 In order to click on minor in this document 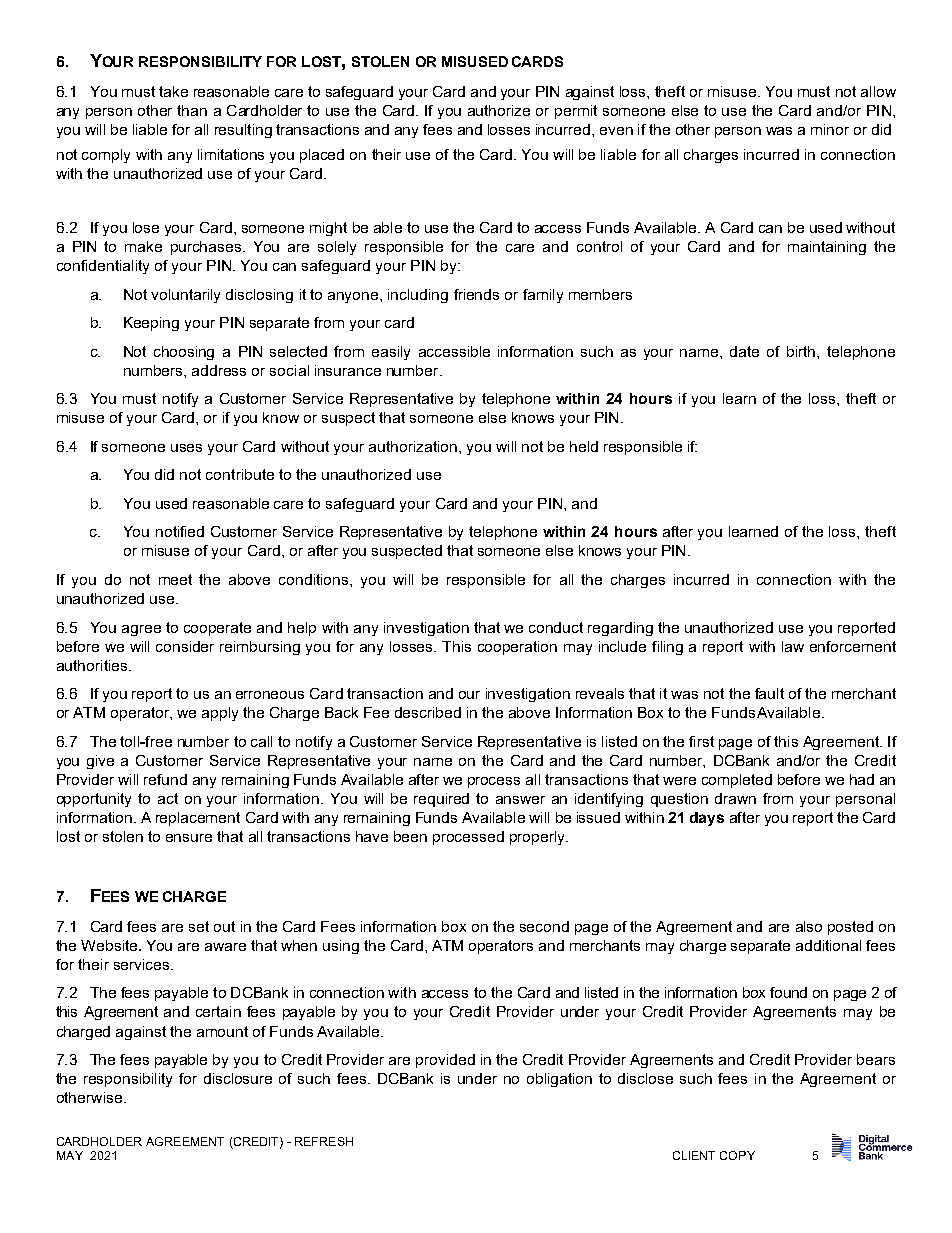, I will do `click(830, 129)`.
